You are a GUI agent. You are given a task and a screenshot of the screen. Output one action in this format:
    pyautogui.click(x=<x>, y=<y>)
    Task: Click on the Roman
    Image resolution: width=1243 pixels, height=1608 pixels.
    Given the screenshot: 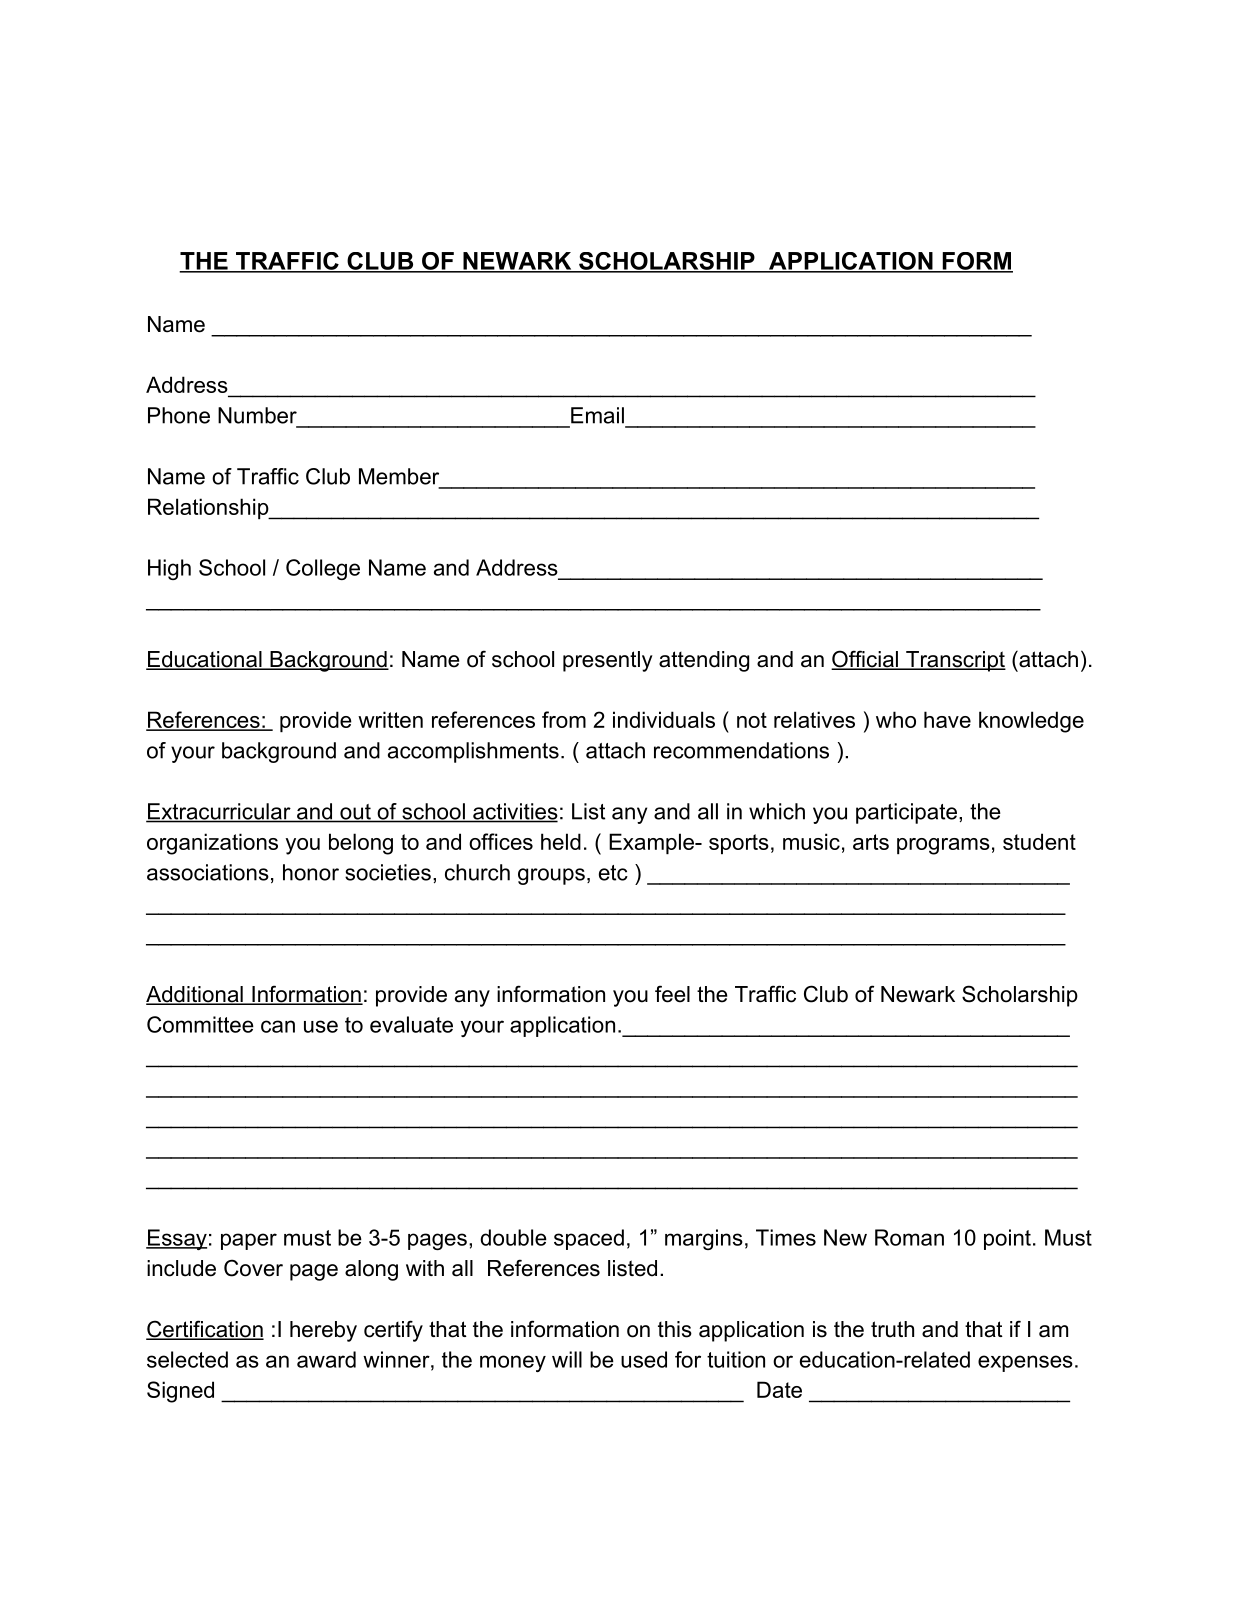 What is the action you would take?
    pyautogui.click(x=909, y=1237)
